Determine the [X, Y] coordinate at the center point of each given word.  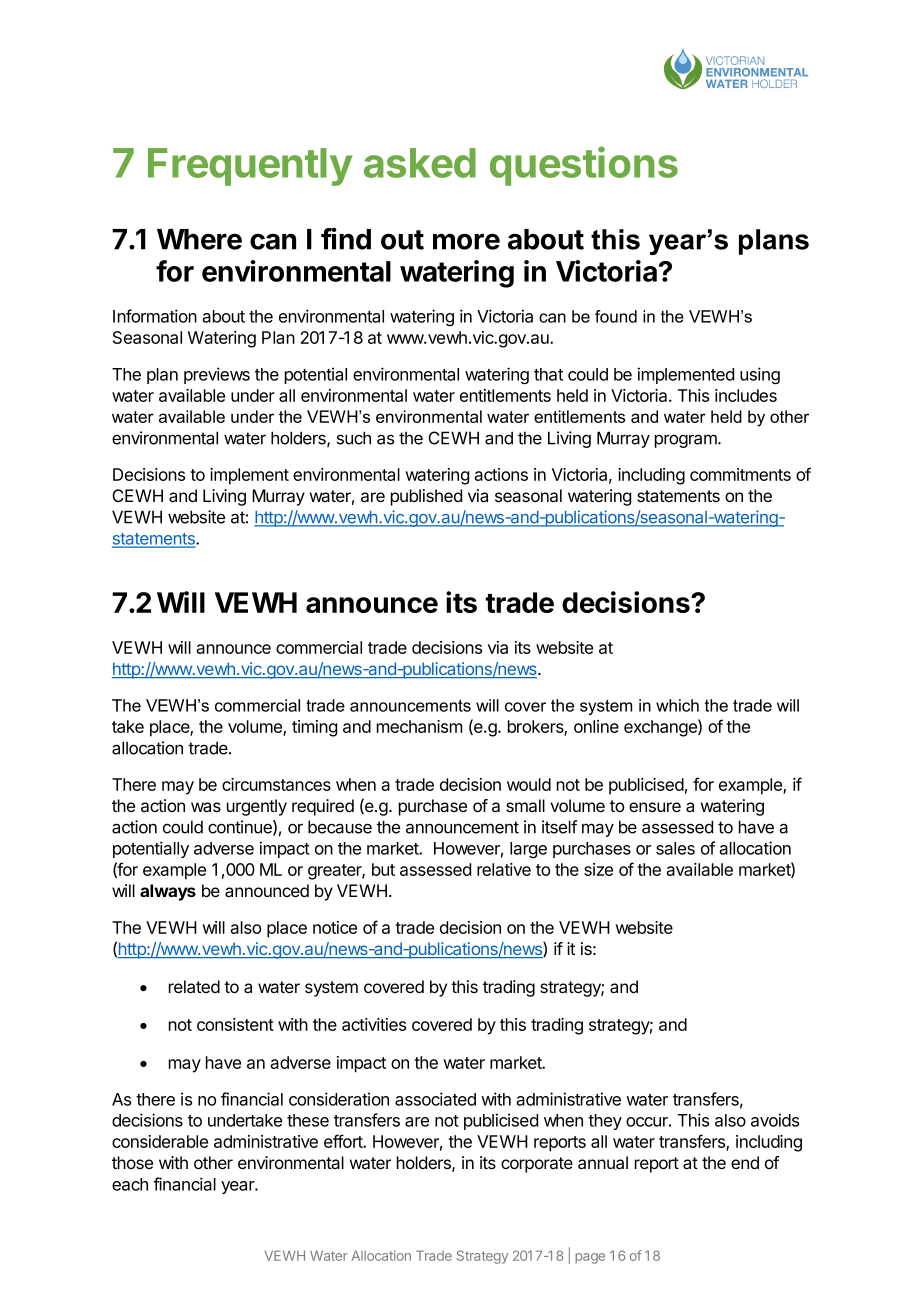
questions [584, 166]
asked [420, 163]
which [677, 705]
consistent [235, 1024]
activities [374, 1024]
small [525, 806]
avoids [775, 1120]
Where [199, 239]
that [548, 374]
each [130, 1184]
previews [217, 375]
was [206, 807]
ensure [655, 807]
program [687, 441]
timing [314, 728]
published [426, 497]
